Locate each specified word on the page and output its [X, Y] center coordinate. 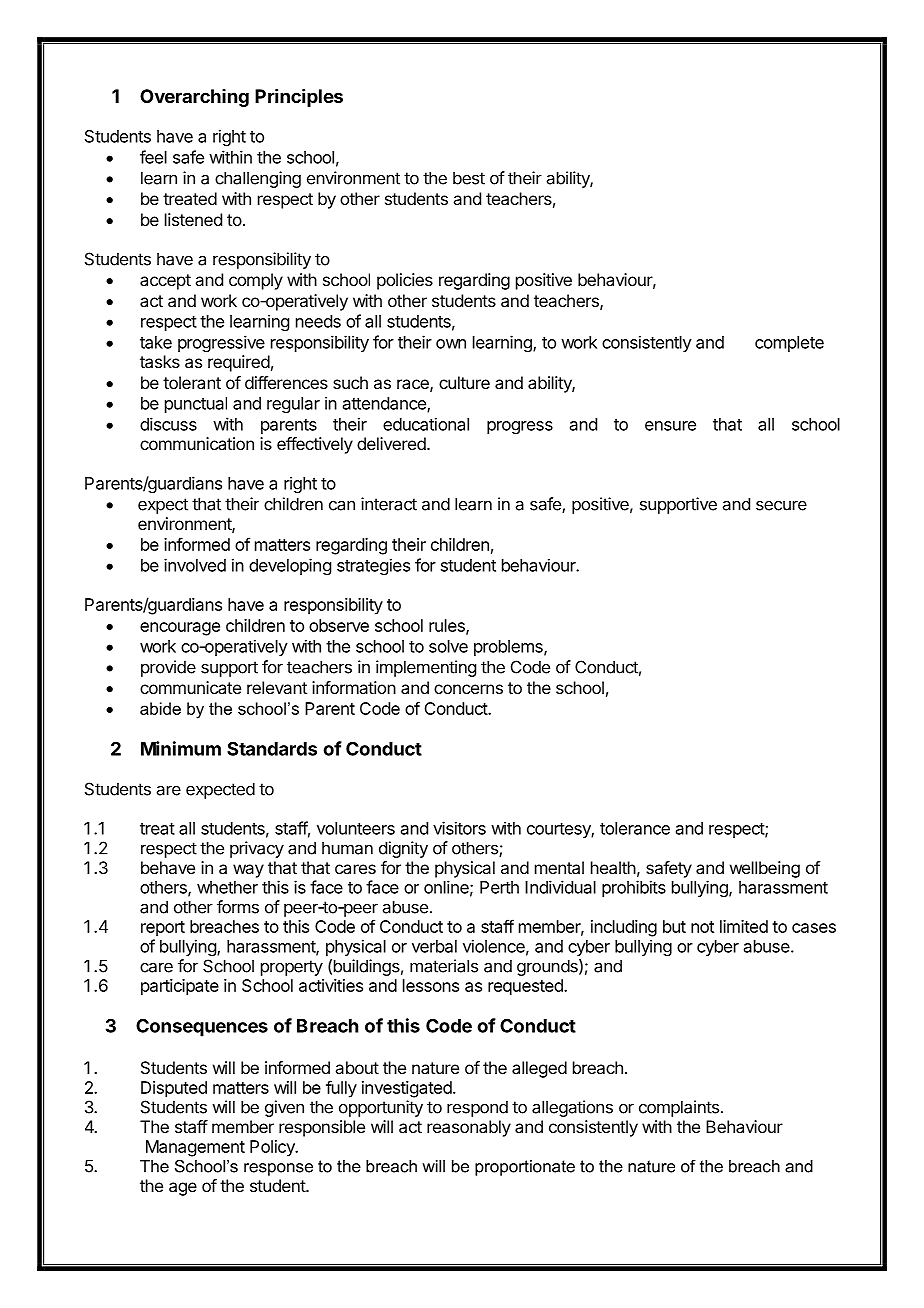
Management [195, 1148]
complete [789, 344]
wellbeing [765, 869]
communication [197, 443]
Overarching [194, 98]
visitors [459, 828]
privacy [257, 849]
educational [426, 424]
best [469, 178]
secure [781, 505]
